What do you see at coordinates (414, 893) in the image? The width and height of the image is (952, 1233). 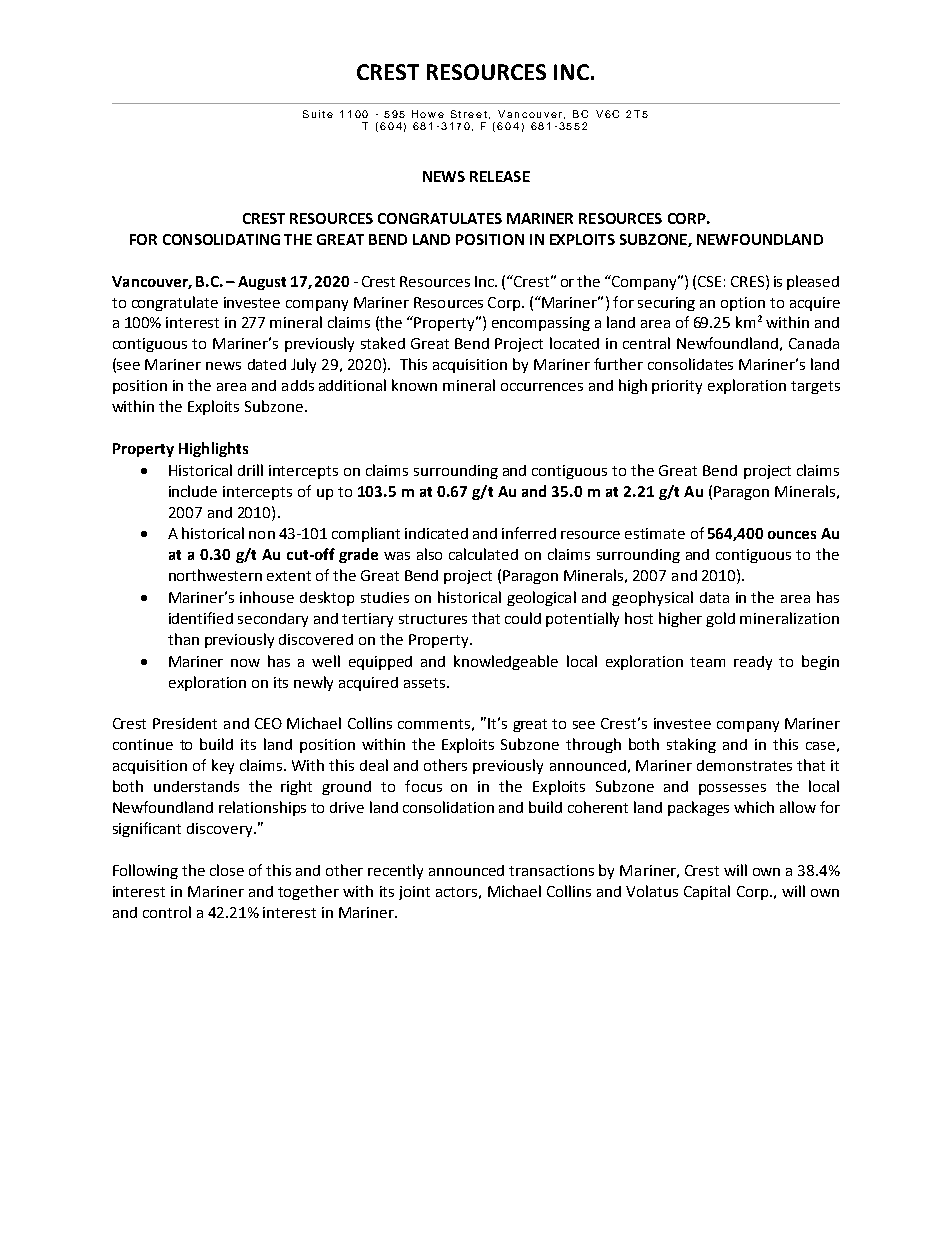 I see `joint` at bounding box center [414, 893].
